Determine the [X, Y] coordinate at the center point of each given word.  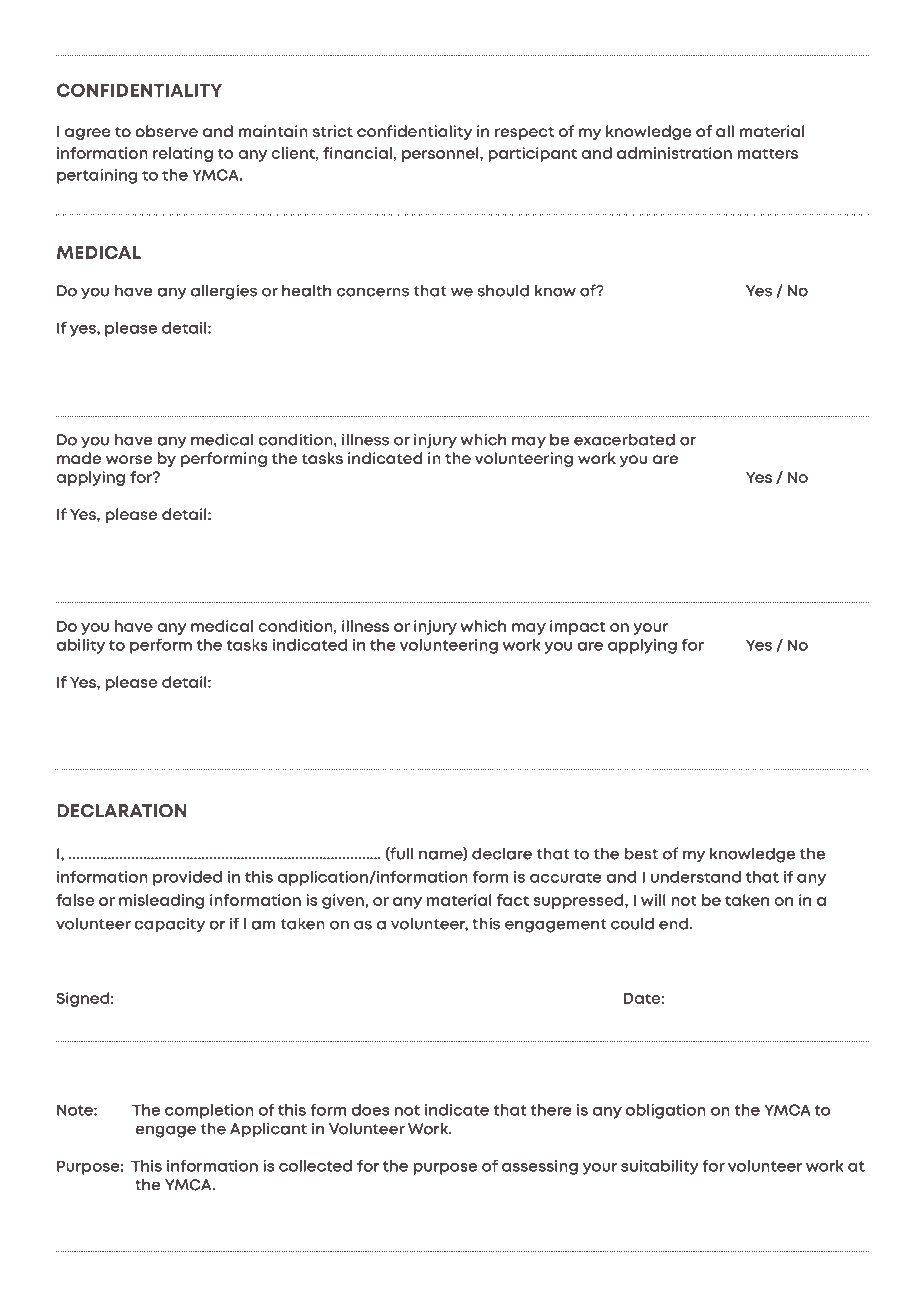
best [641, 854]
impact [577, 627]
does [370, 1110]
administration [674, 153]
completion [209, 1111]
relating [183, 154]
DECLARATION [121, 811]
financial [357, 153]
